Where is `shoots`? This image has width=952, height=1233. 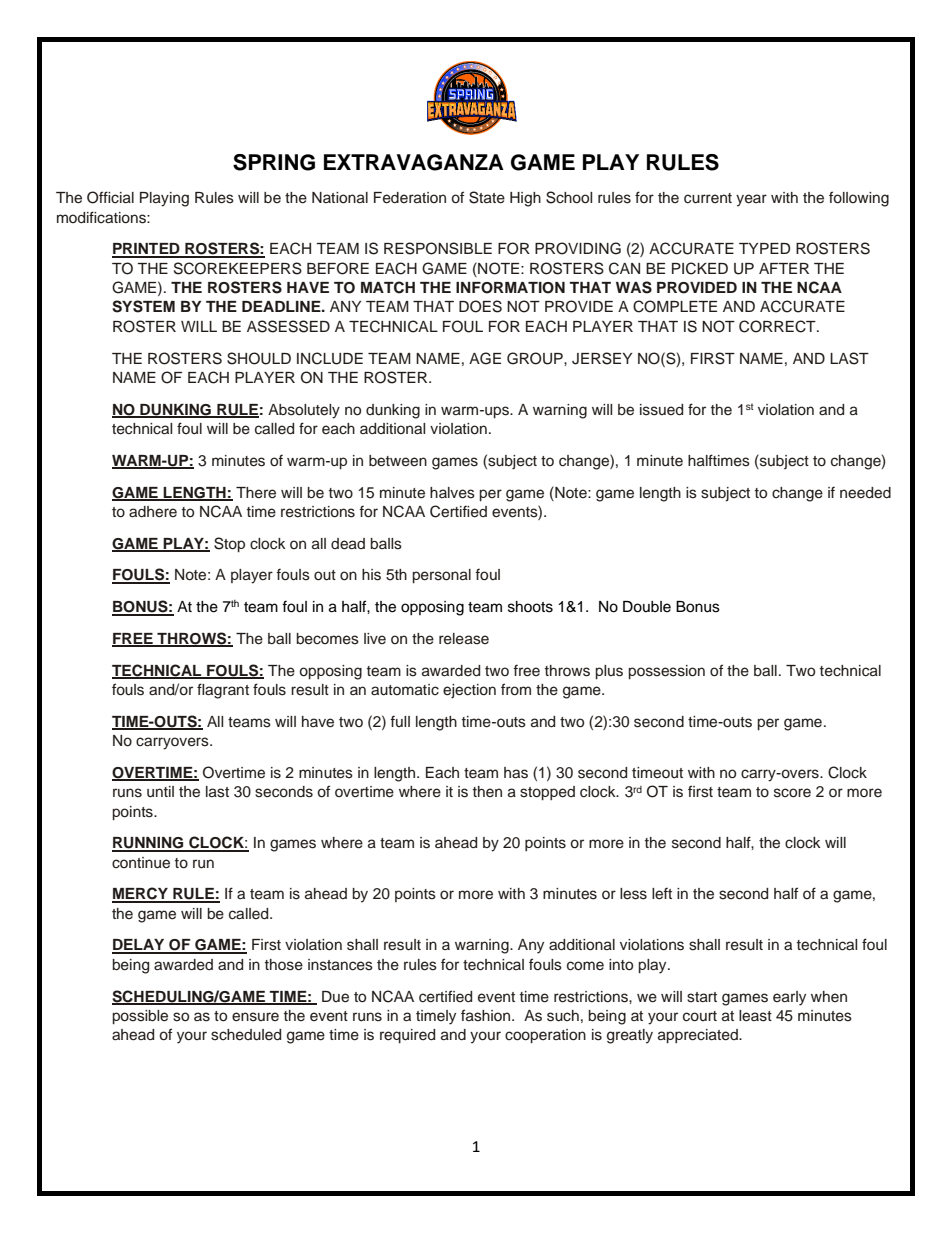
shoots is located at coordinates (530, 607).
